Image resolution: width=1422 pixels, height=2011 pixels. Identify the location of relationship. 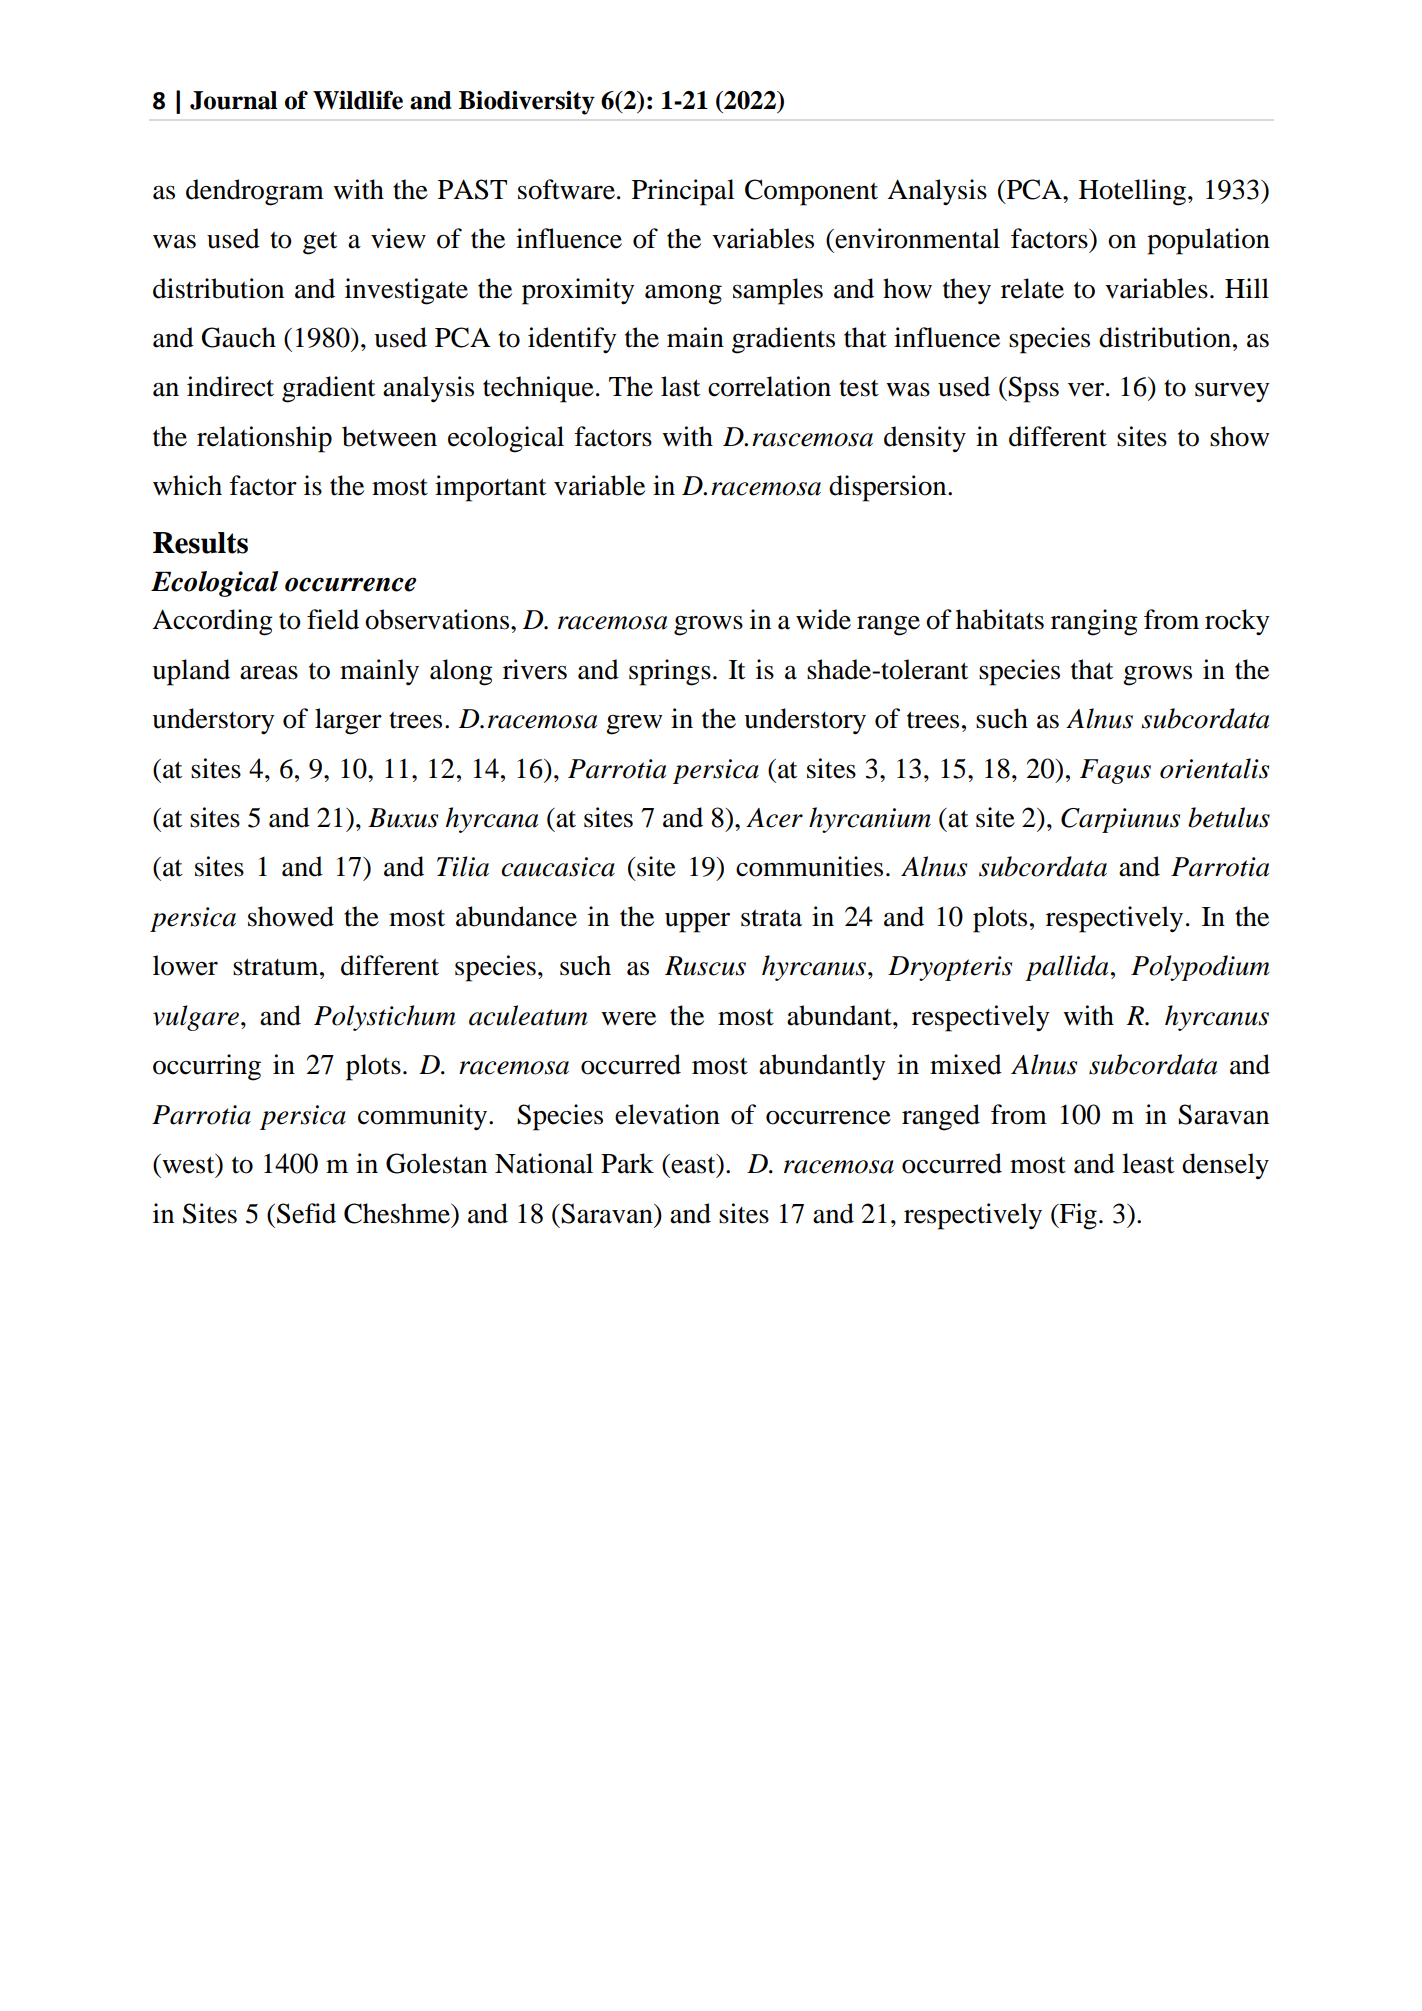
(264, 439).
